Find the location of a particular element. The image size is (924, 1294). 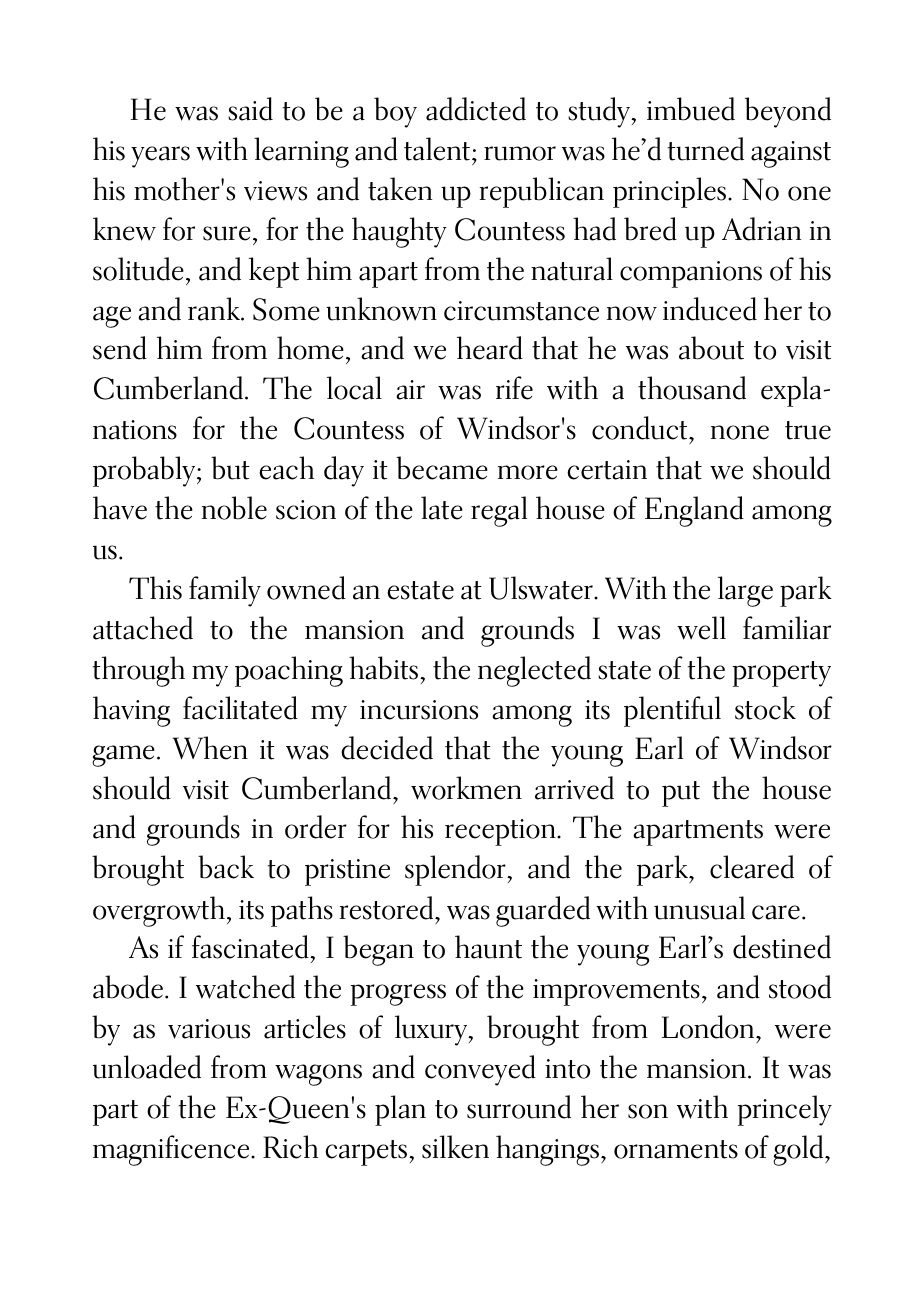

magnificence is located at coordinates (172, 1150).
